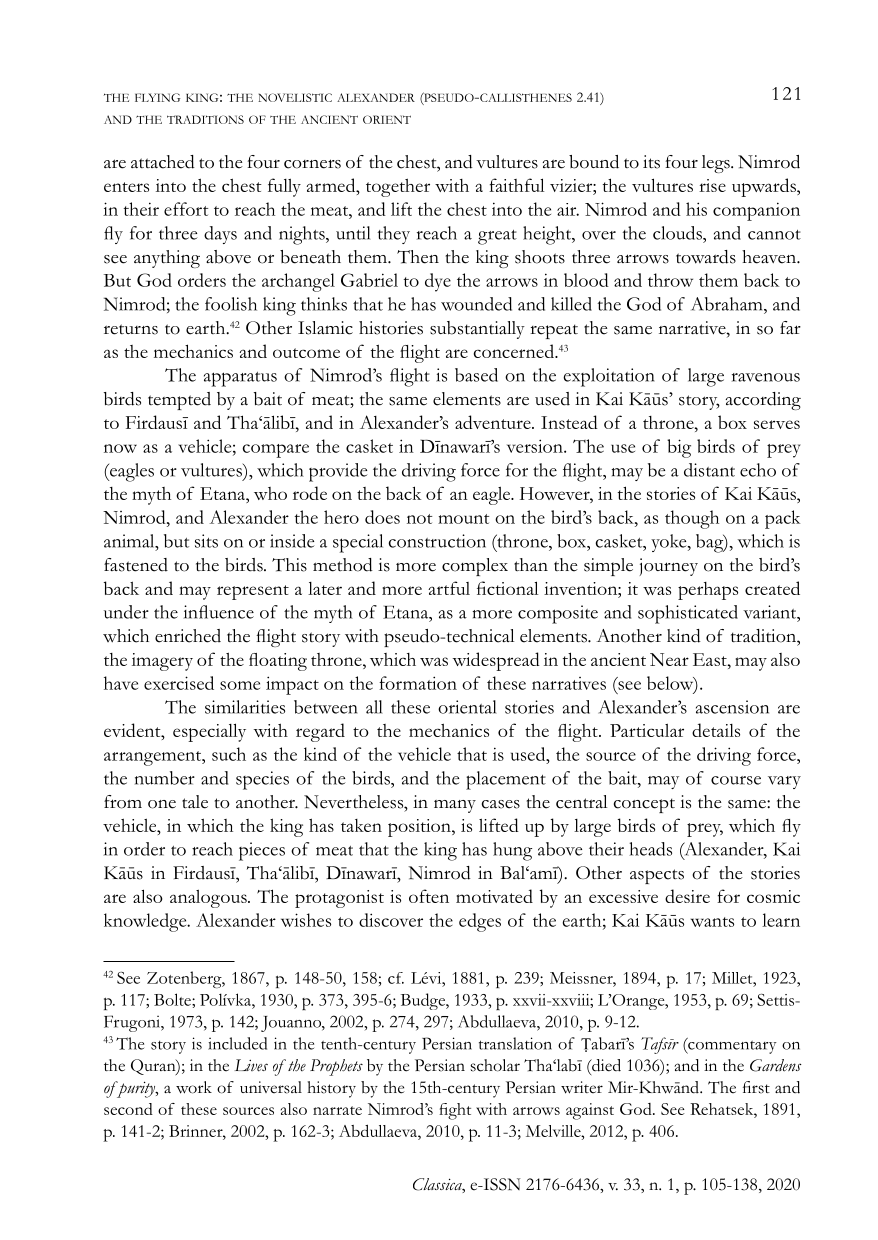 Image resolution: width=878 pixels, height=1240 pixels. What do you see at coordinates (231, 304) in the screenshot?
I see `foolish` at bounding box center [231, 304].
